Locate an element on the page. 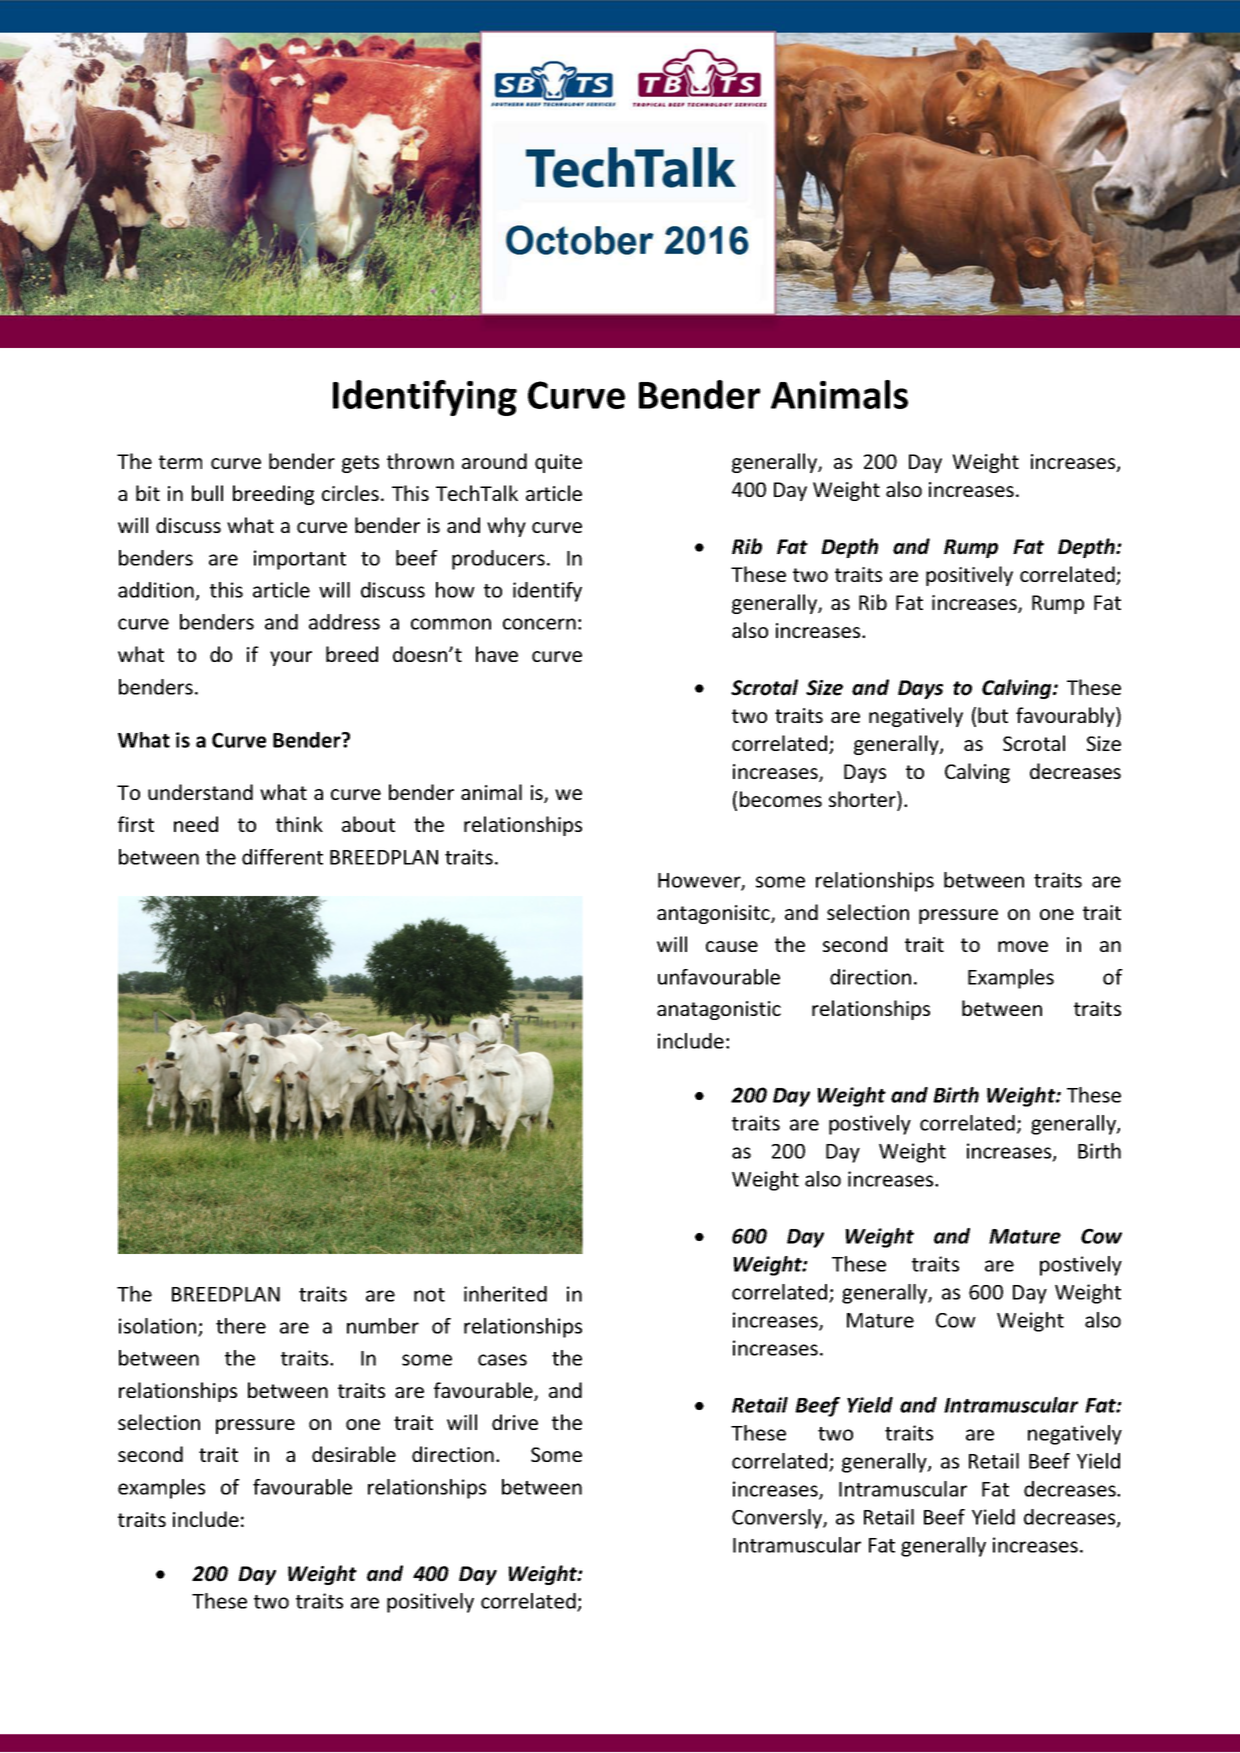 The width and height of the document is (1240, 1753). understand is located at coordinates (200, 792).
